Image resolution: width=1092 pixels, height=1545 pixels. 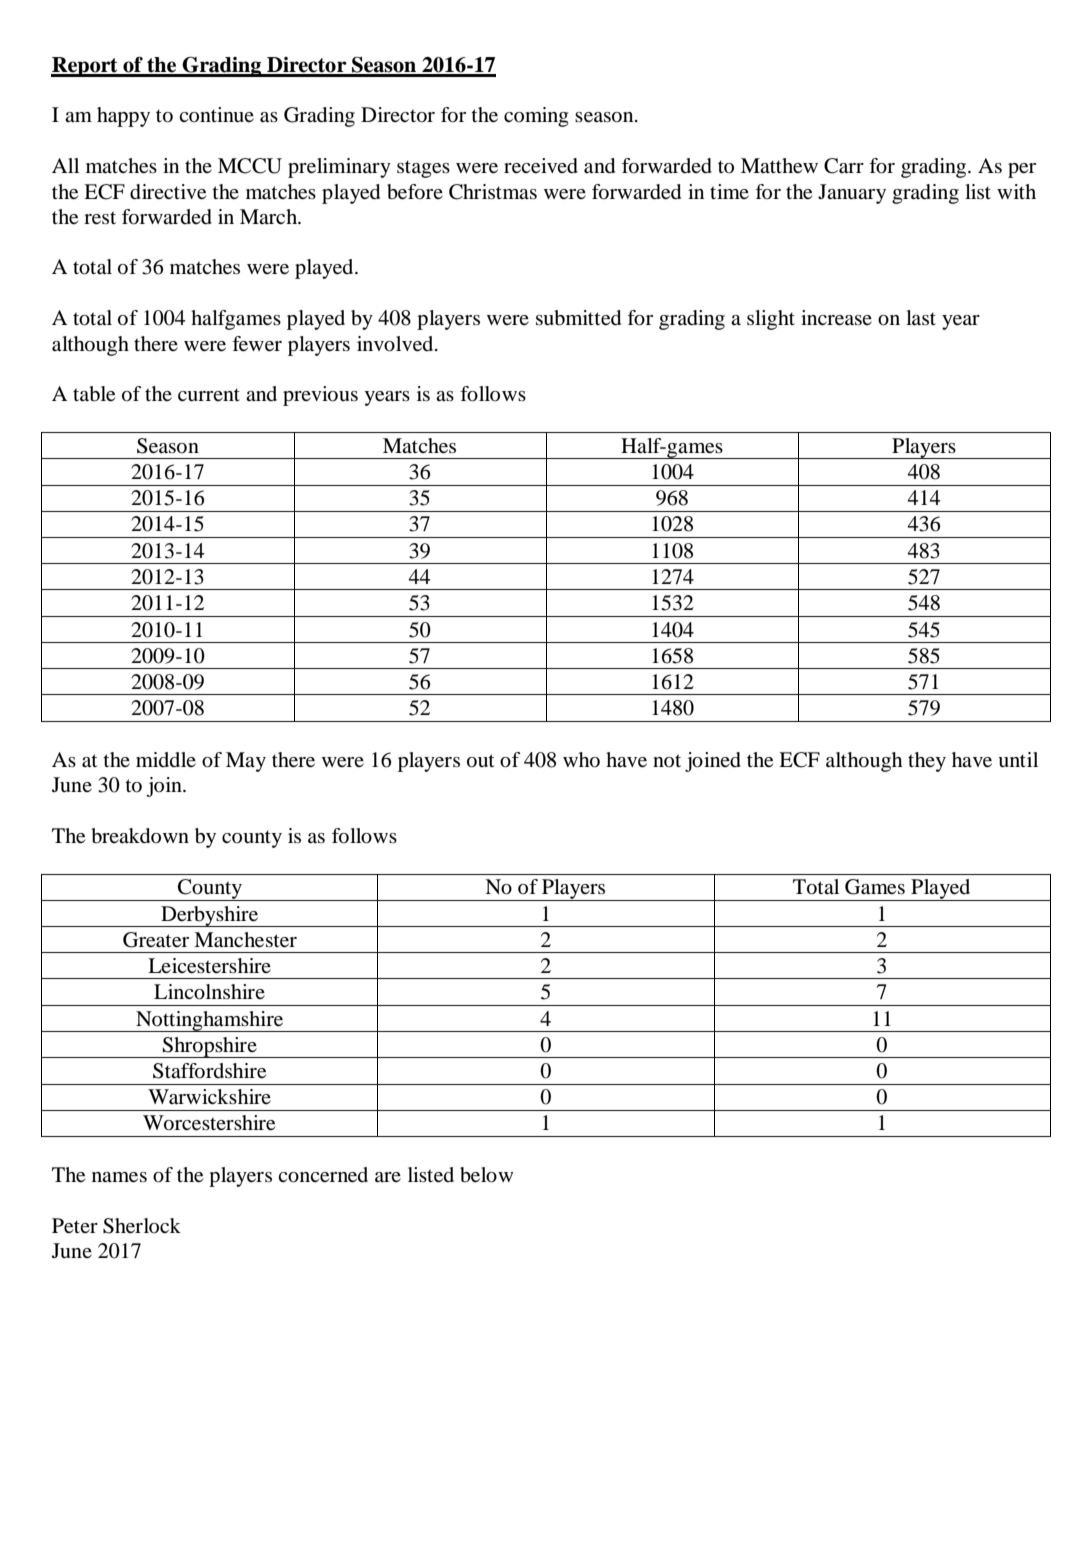 What do you see at coordinates (927, 762) in the page?
I see `they` at bounding box center [927, 762].
